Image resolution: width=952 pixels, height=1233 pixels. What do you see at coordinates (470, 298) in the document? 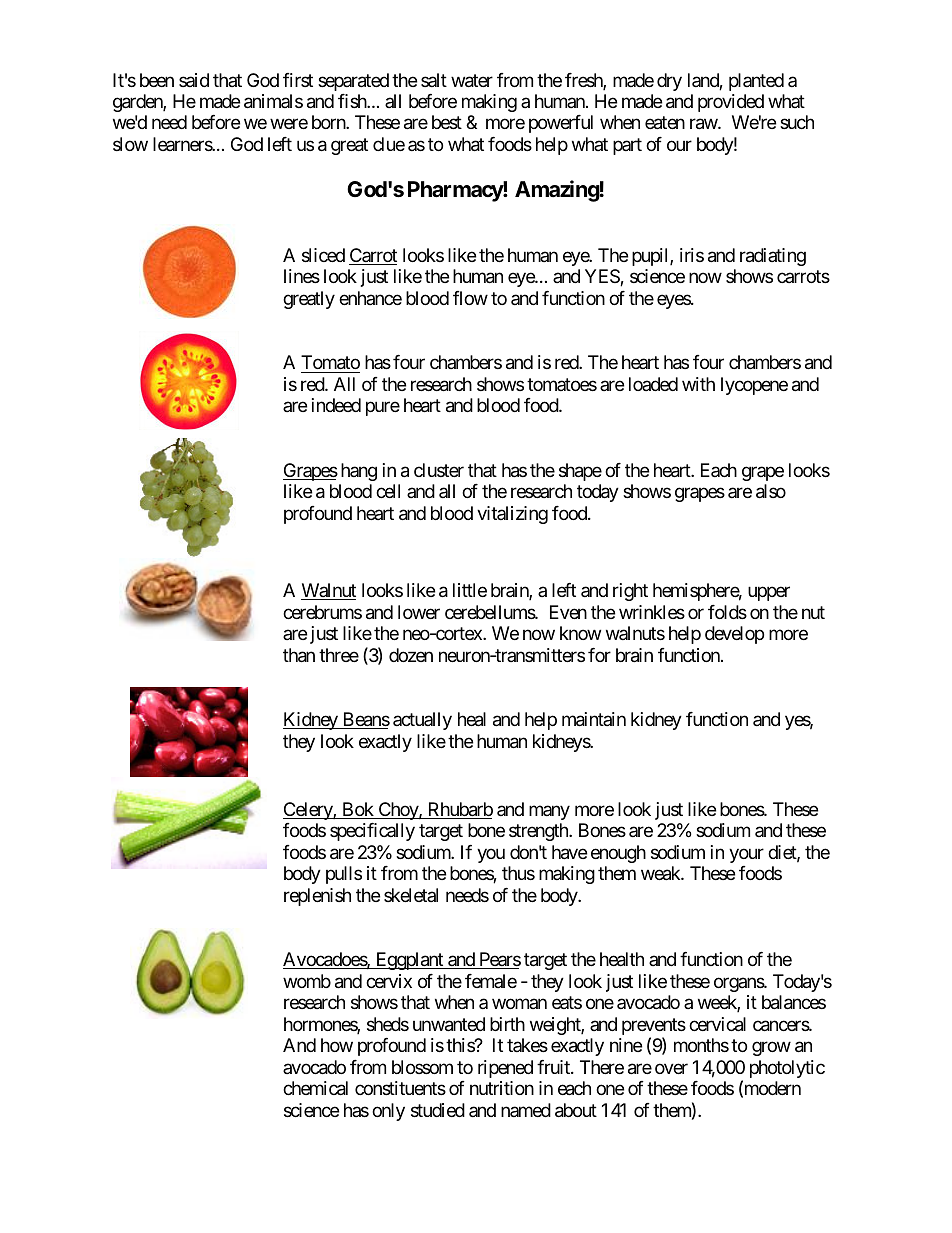
I see `flow` at bounding box center [470, 298].
